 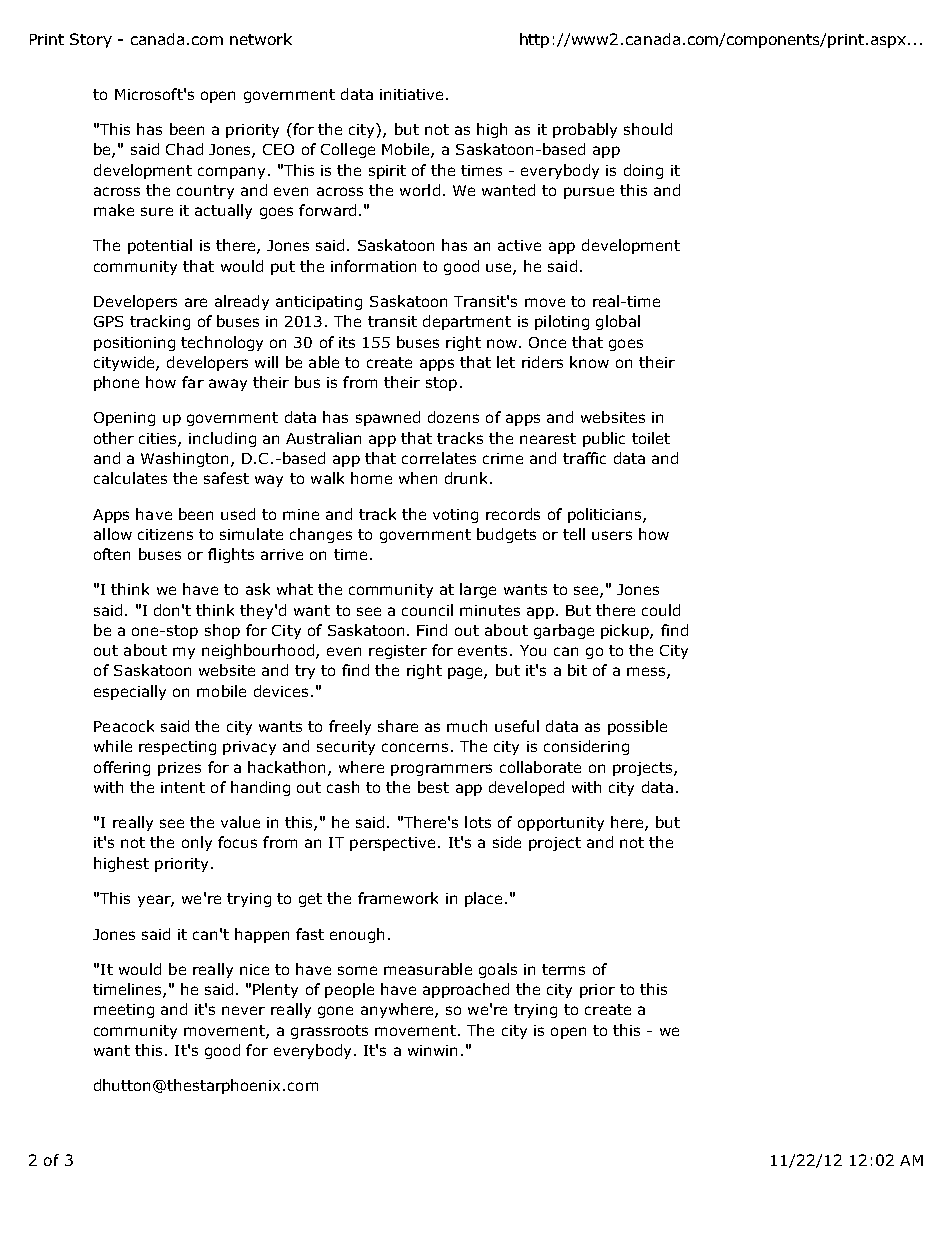 What do you see at coordinates (540, 767) in the screenshot?
I see `collaborate` at bounding box center [540, 767].
